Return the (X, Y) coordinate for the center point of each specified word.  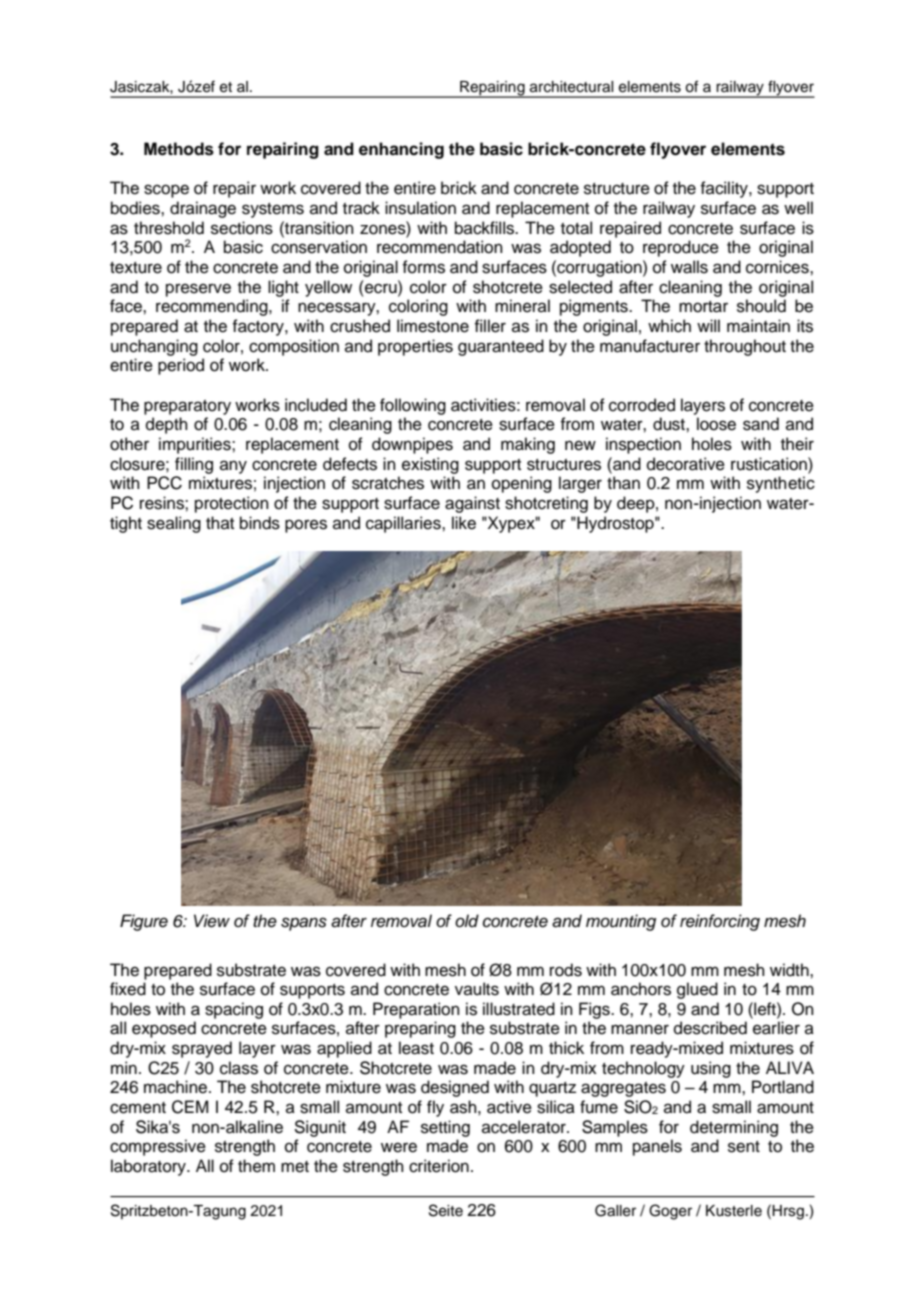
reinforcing (720, 922)
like (464, 523)
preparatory (187, 407)
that (220, 522)
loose (716, 424)
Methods (179, 149)
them (256, 1166)
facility (725, 189)
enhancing (401, 150)
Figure (144, 922)
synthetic (781, 484)
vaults (477, 989)
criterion (439, 1166)
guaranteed (501, 347)
